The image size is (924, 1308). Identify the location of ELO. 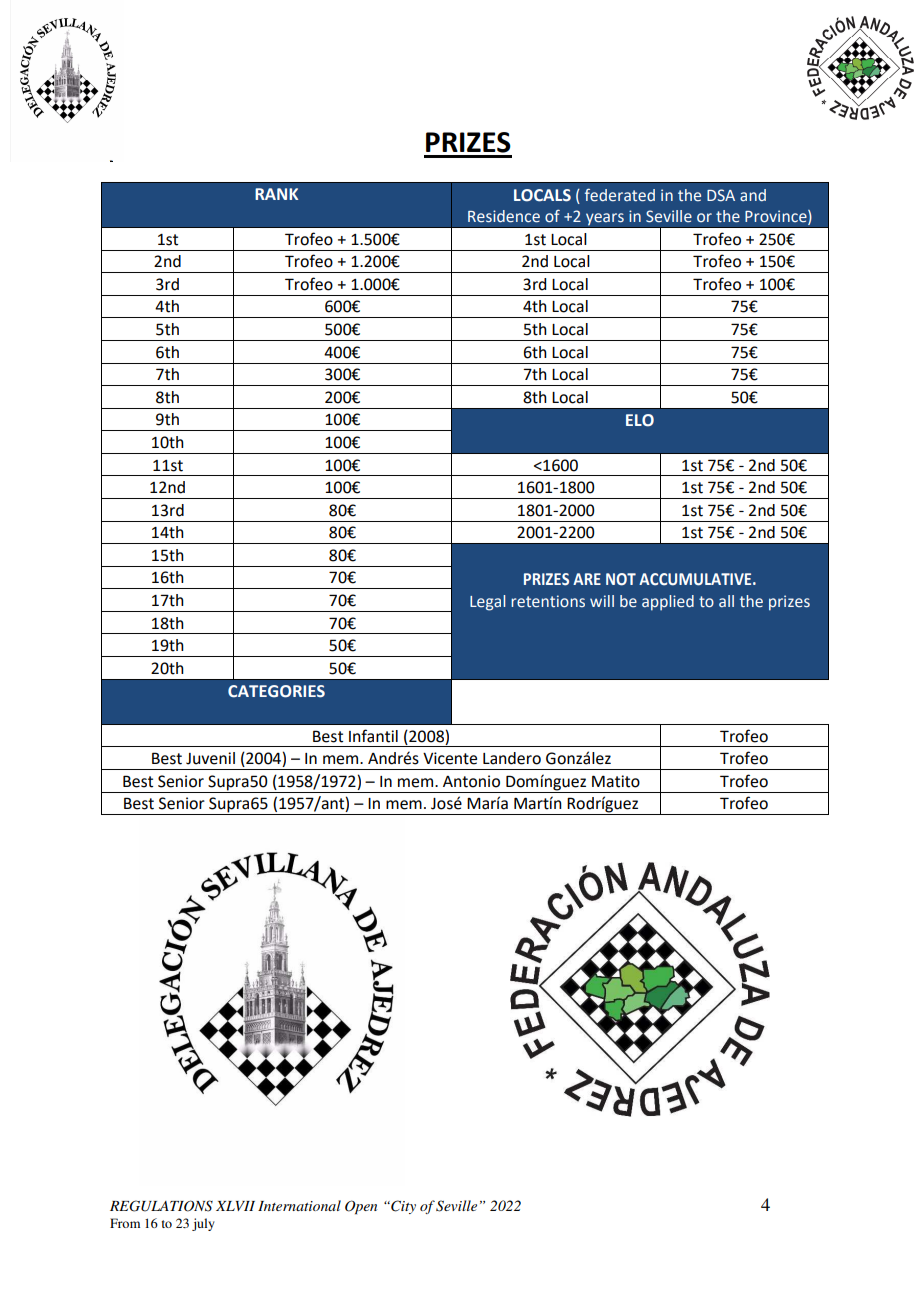
(640, 420).
